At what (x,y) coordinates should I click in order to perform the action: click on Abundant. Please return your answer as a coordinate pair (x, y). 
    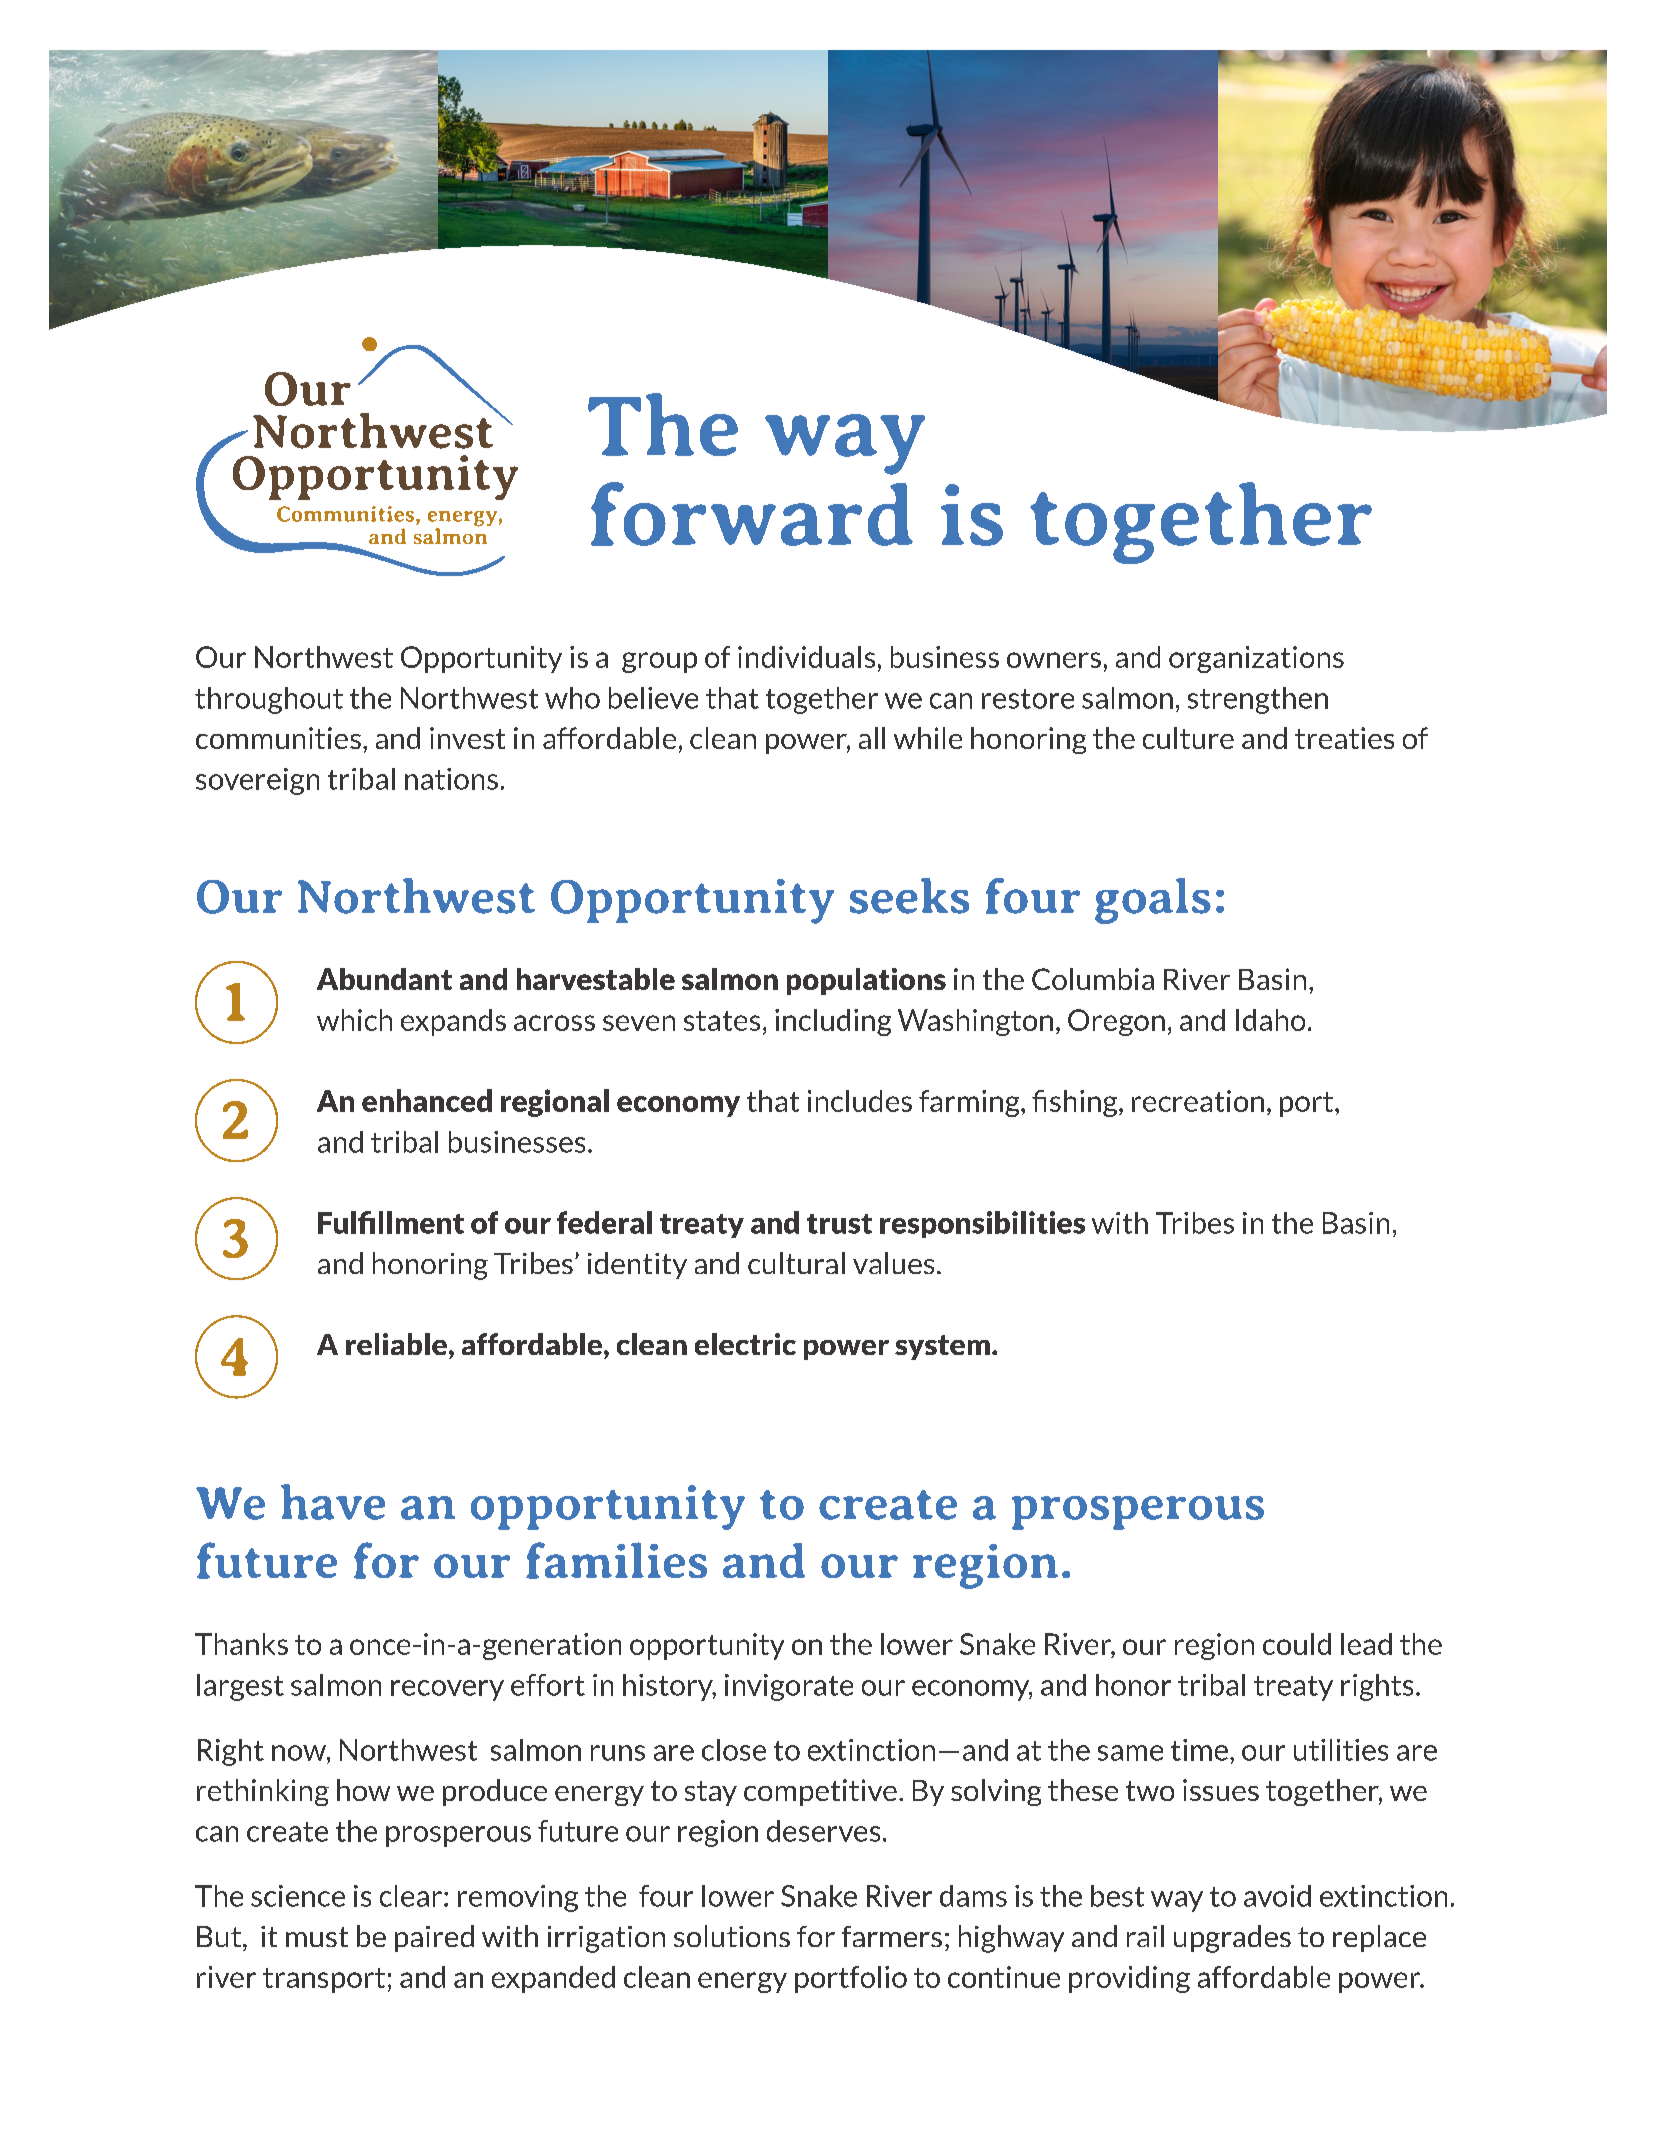
    Looking at the image, I should click on (384, 979).
